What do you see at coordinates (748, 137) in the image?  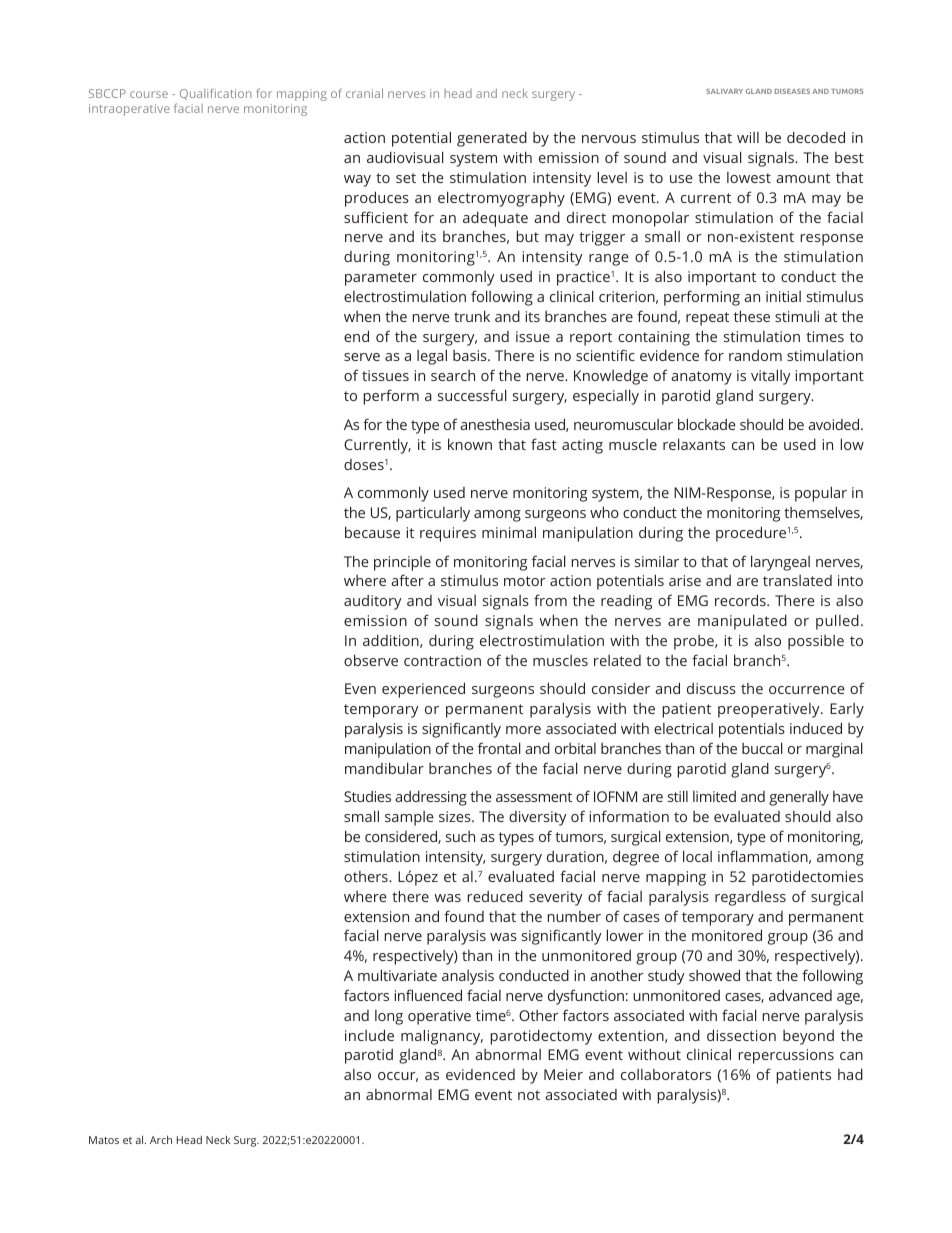 I see `will` at bounding box center [748, 137].
